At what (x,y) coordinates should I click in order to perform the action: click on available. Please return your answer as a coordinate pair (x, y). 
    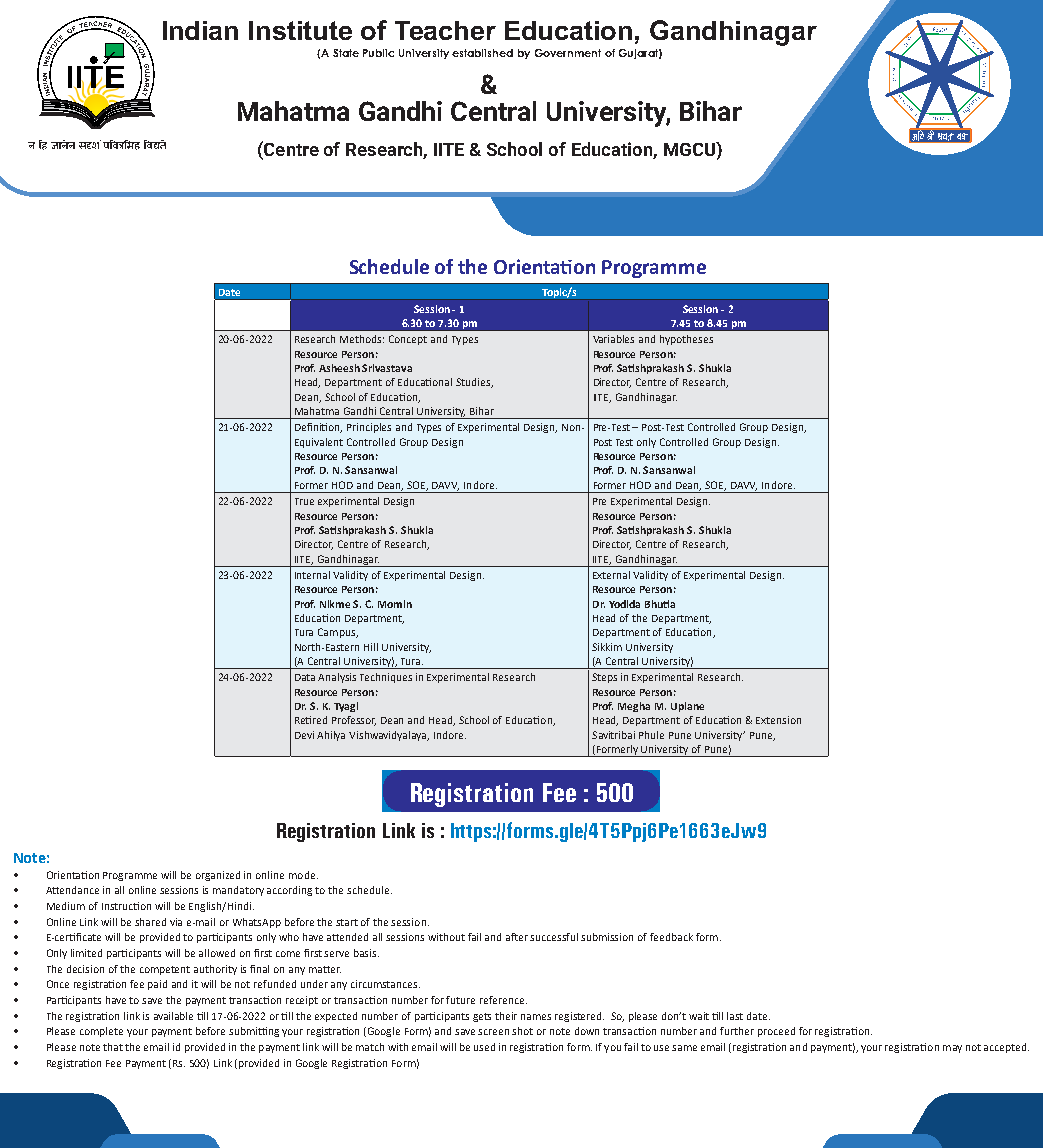
    Looking at the image, I should click on (173, 1016).
